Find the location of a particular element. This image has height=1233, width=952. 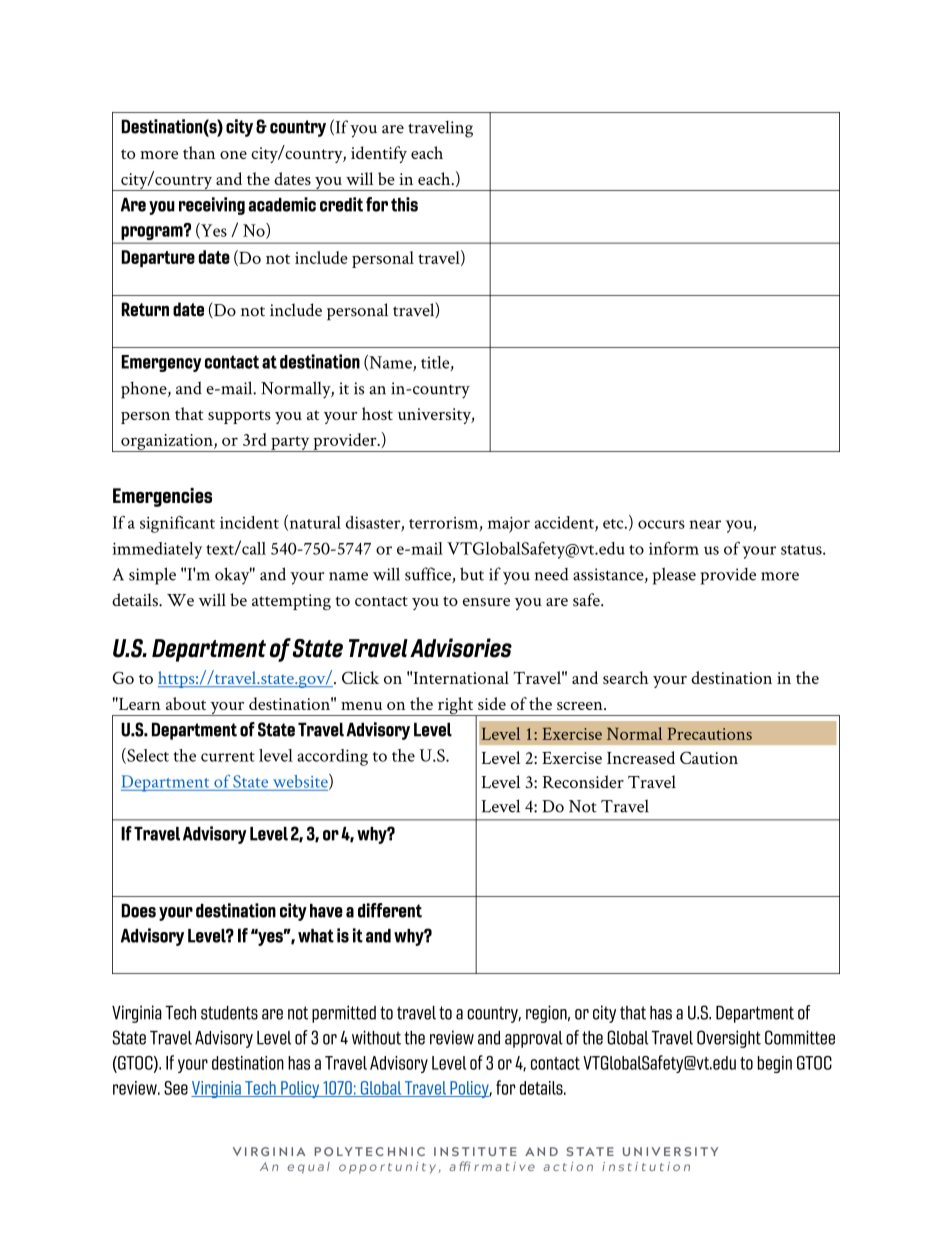

ensure is located at coordinates (486, 602).
